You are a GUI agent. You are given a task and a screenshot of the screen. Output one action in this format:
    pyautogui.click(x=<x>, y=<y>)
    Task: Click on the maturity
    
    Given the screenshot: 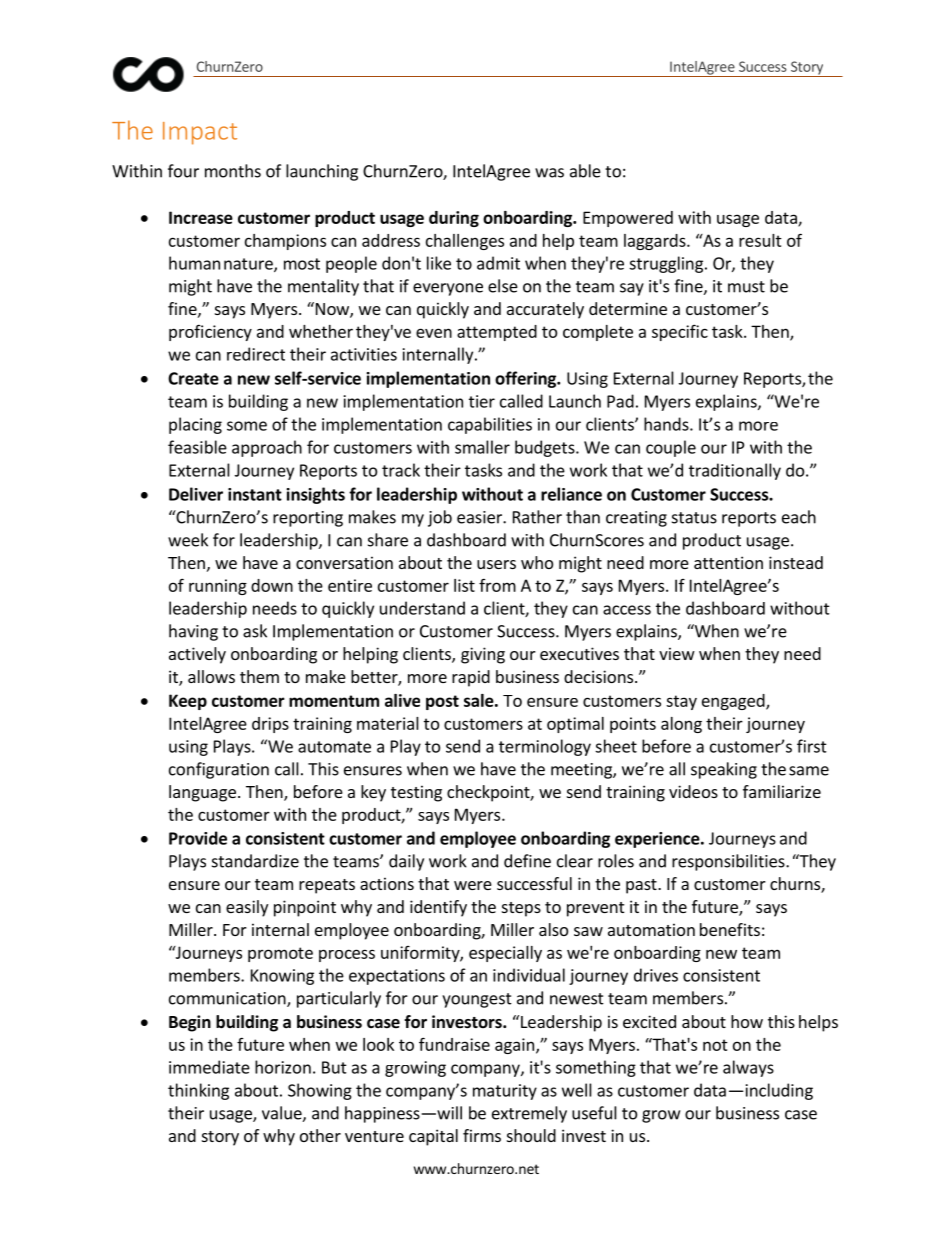 What is the action you would take?
    pyautogui.click(x=505, y=1092)
